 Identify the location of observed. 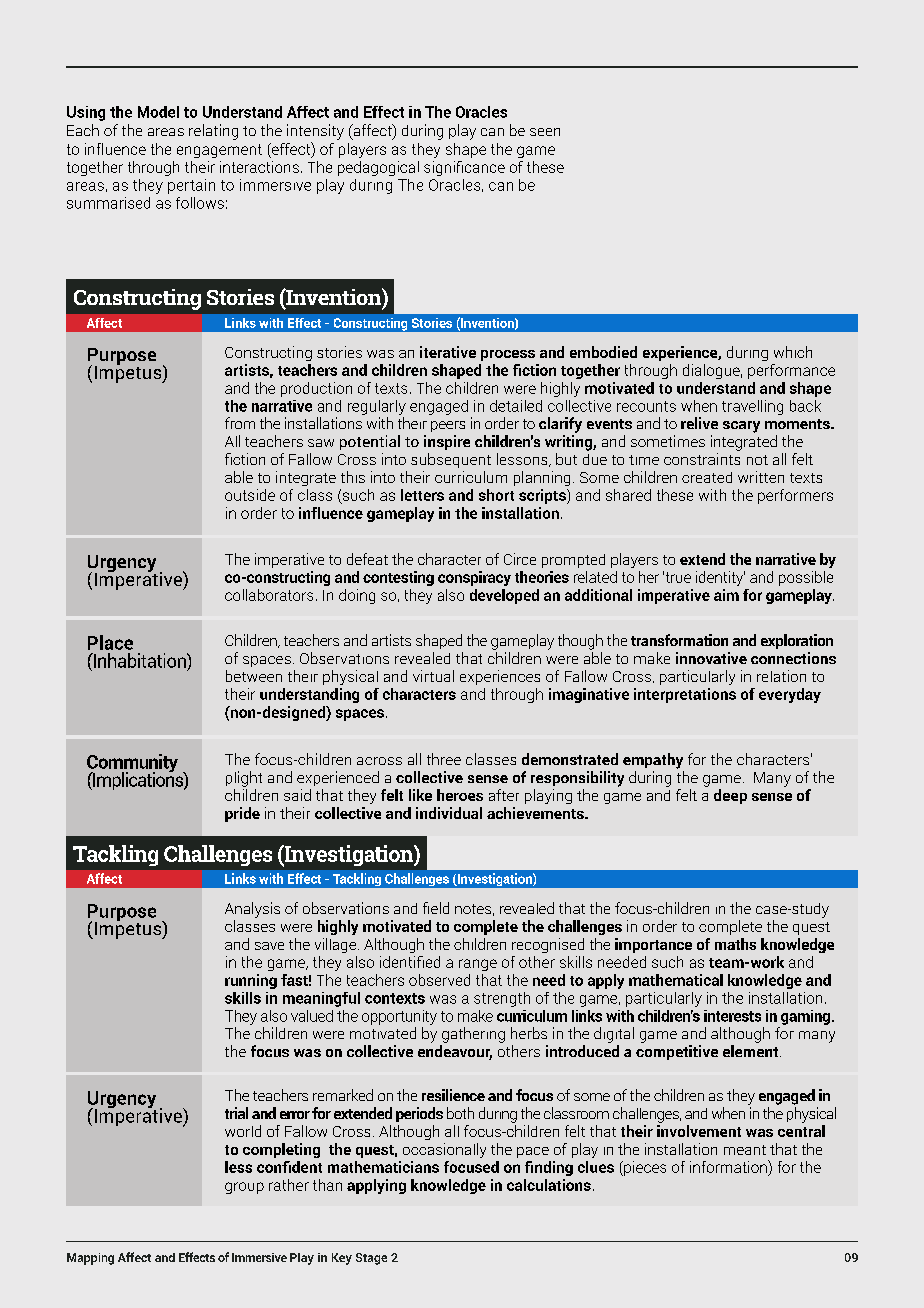
(439, 980).
